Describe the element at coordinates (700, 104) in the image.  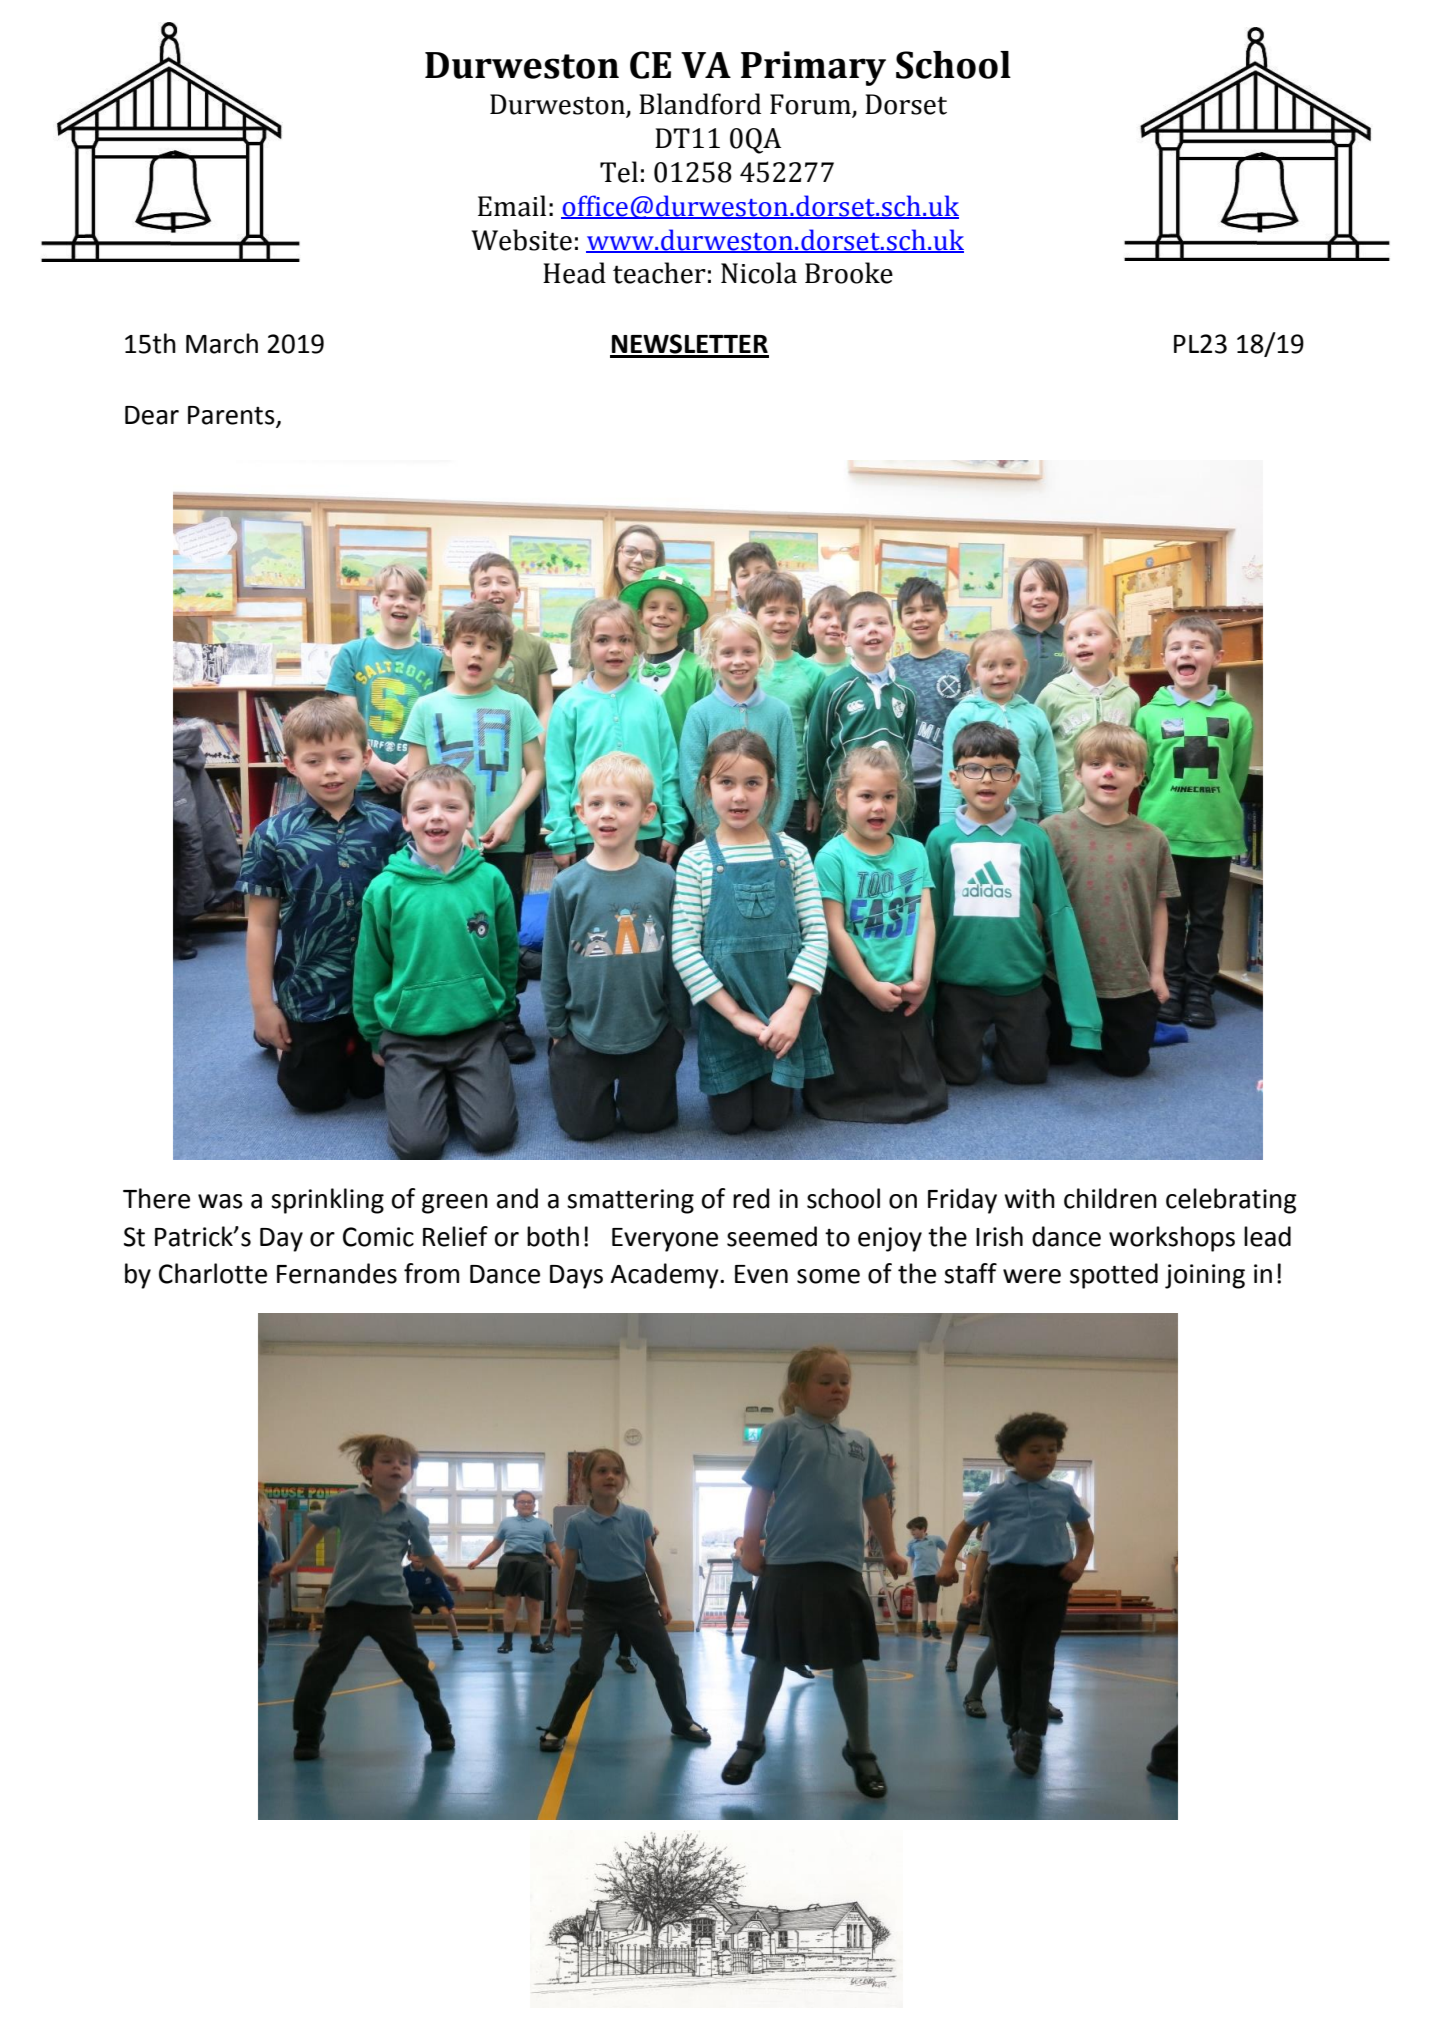
I see `Blandford` at that location.
